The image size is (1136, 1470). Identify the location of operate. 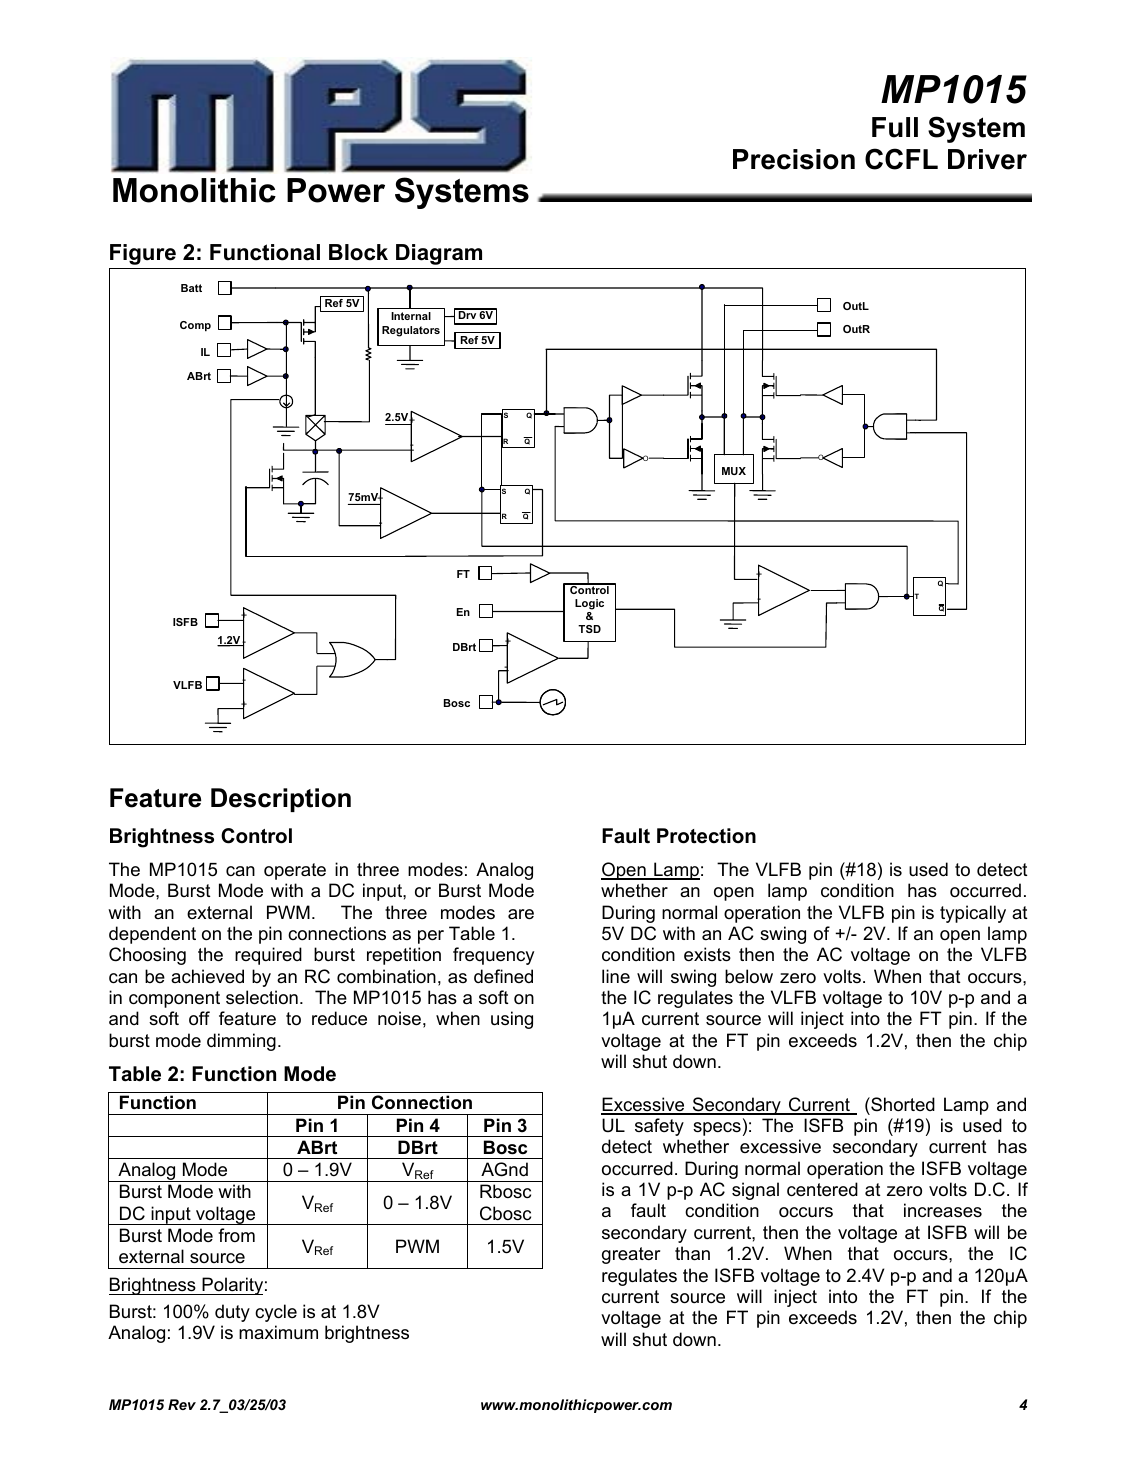
(295, 871).
